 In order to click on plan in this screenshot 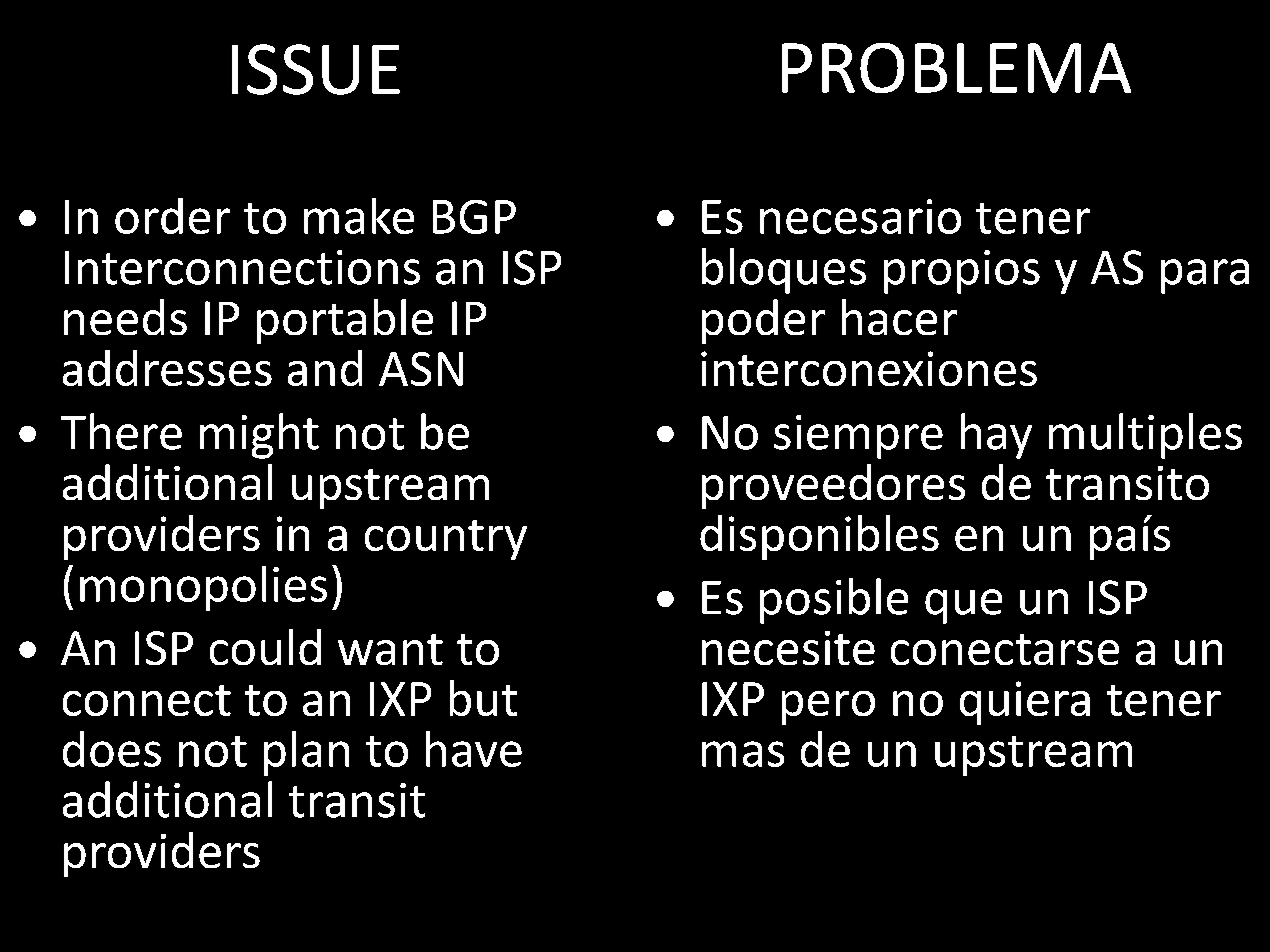, I will do `click(306, 753)`.
